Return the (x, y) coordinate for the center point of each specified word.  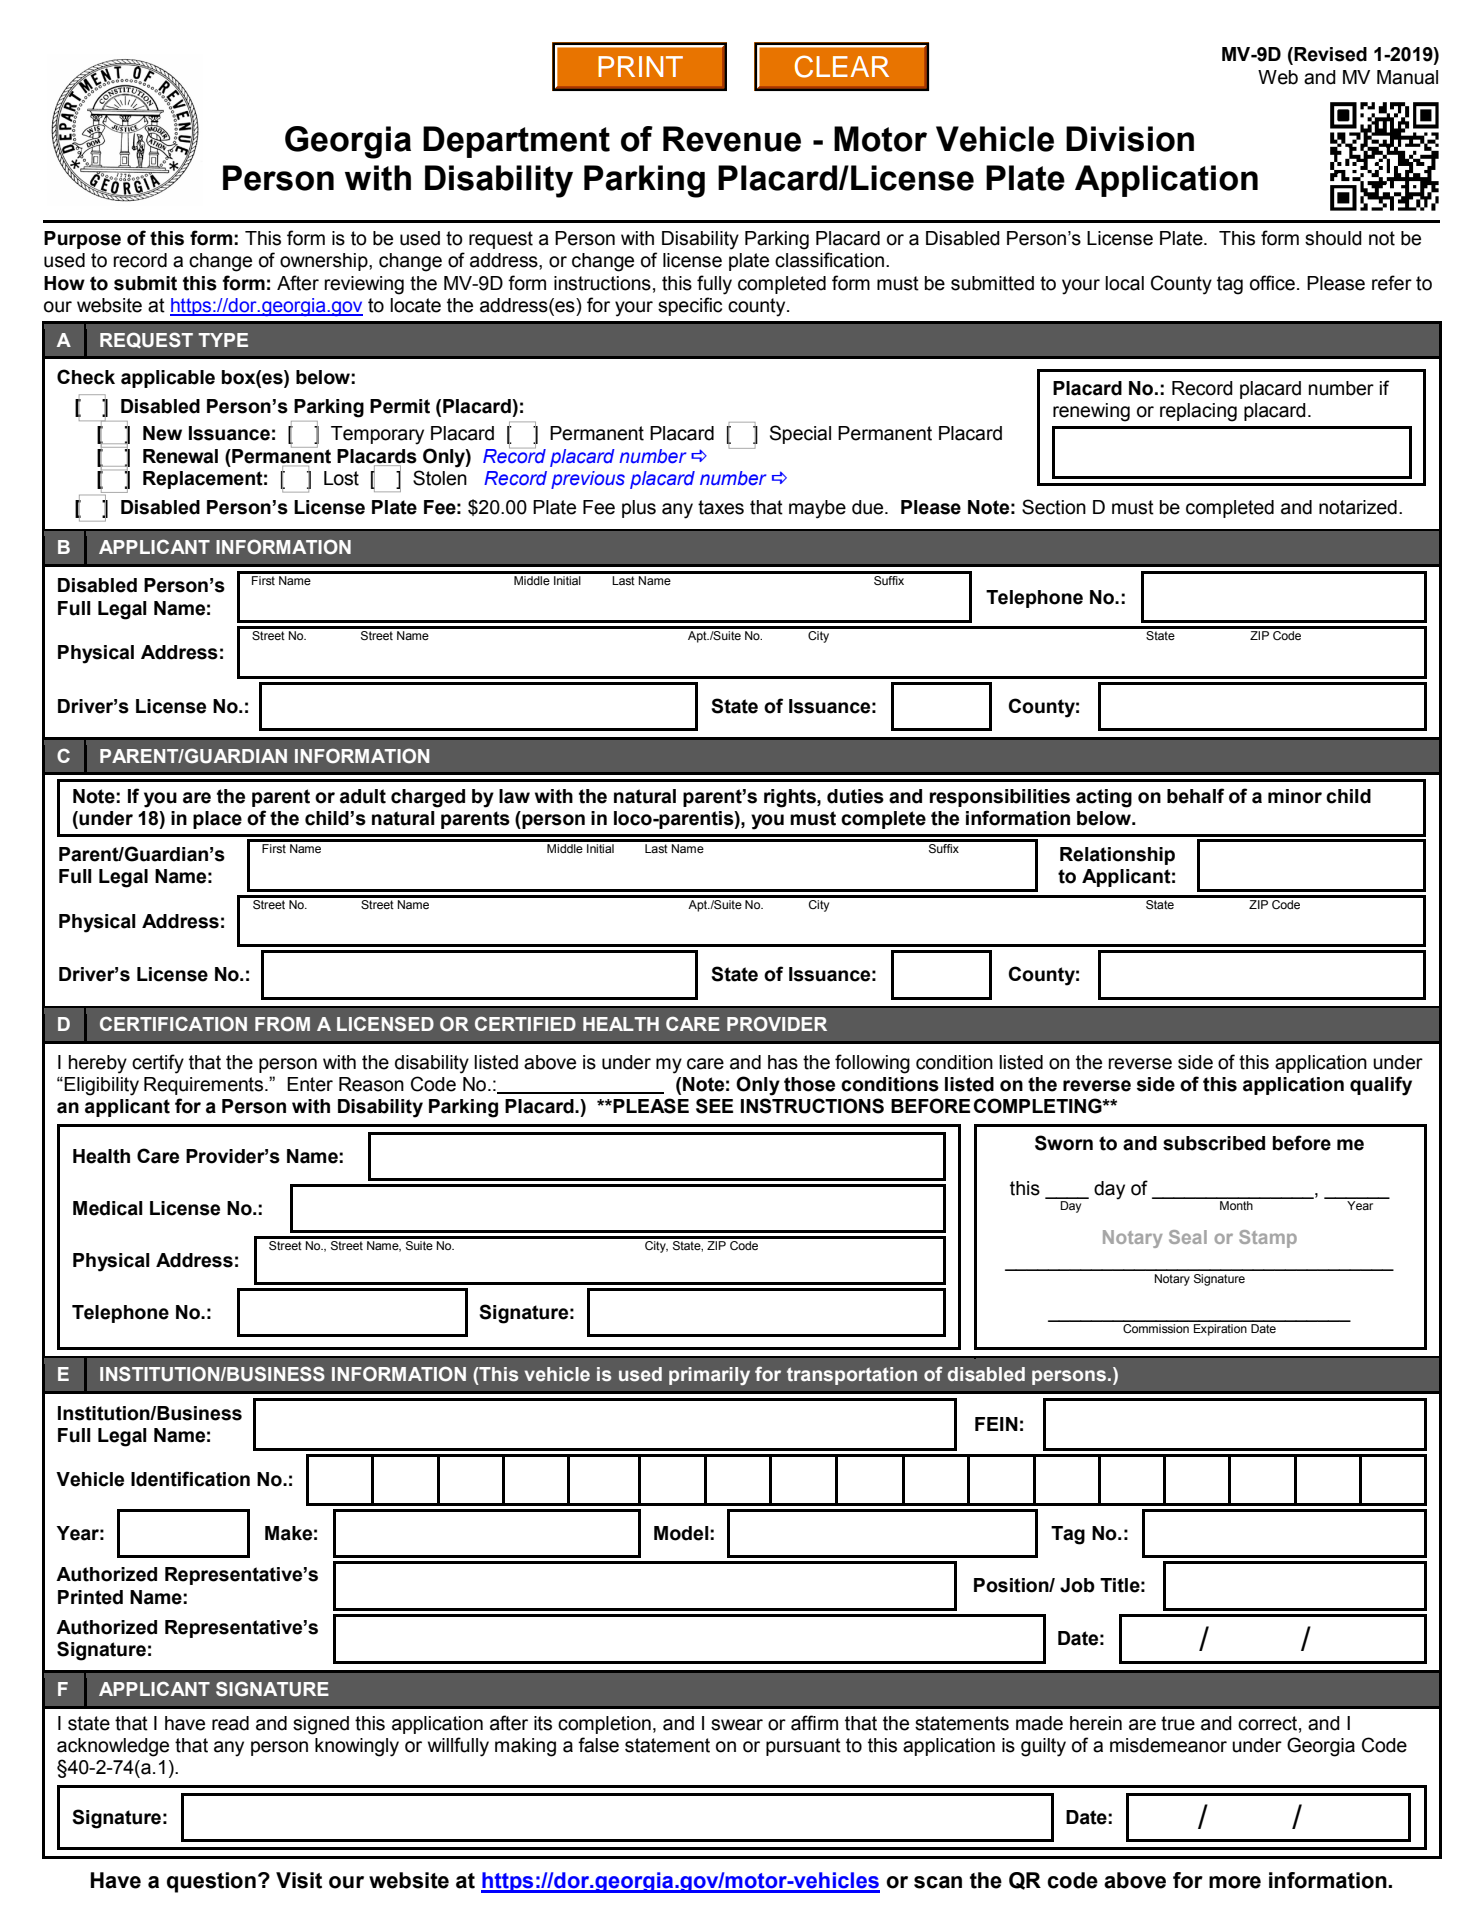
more (1235, 1882)
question (211, 1882)
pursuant (803, 1747)
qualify (1381, 1086)
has (783, 1062)
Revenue (732, 139)
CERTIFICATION (173, 1023)
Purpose (82, 240)
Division (1130, 139)
